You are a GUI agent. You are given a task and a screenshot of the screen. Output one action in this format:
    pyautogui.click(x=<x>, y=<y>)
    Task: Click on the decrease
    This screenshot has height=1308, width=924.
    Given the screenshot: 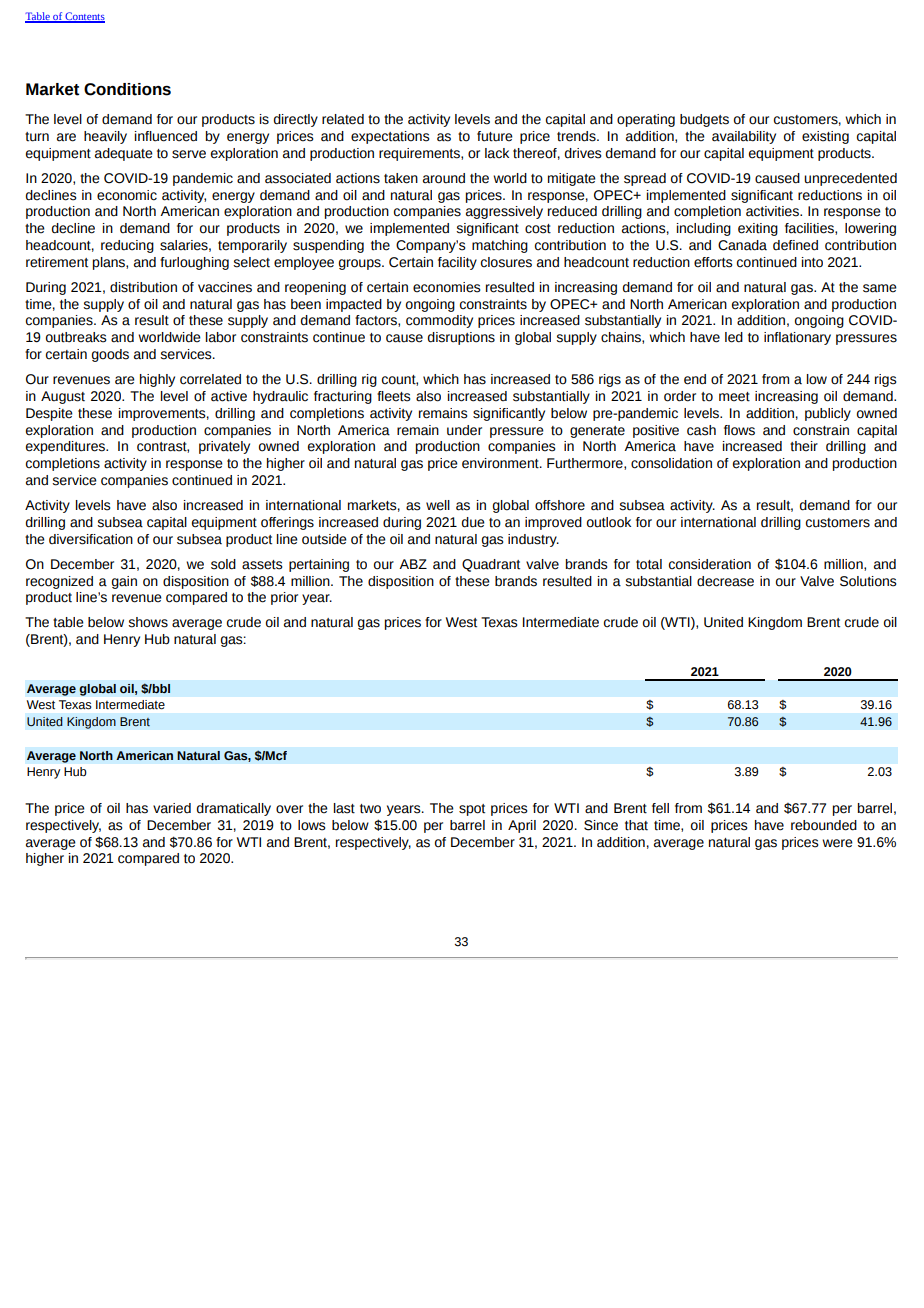 What is the action you would take?
    pyautogui.click(x=725, y=581)
